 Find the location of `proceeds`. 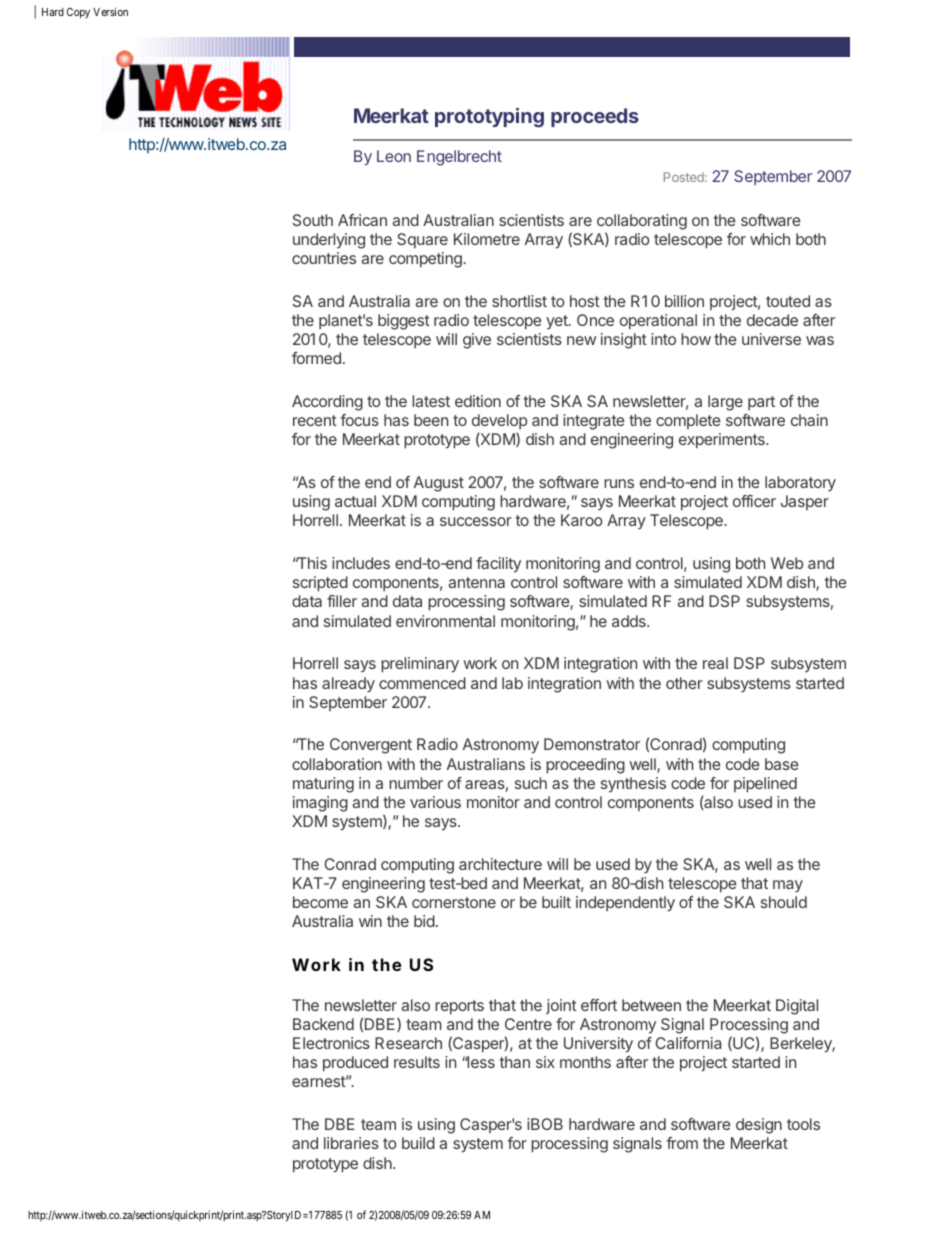

proceeds is located at coordinates (595, 117).
